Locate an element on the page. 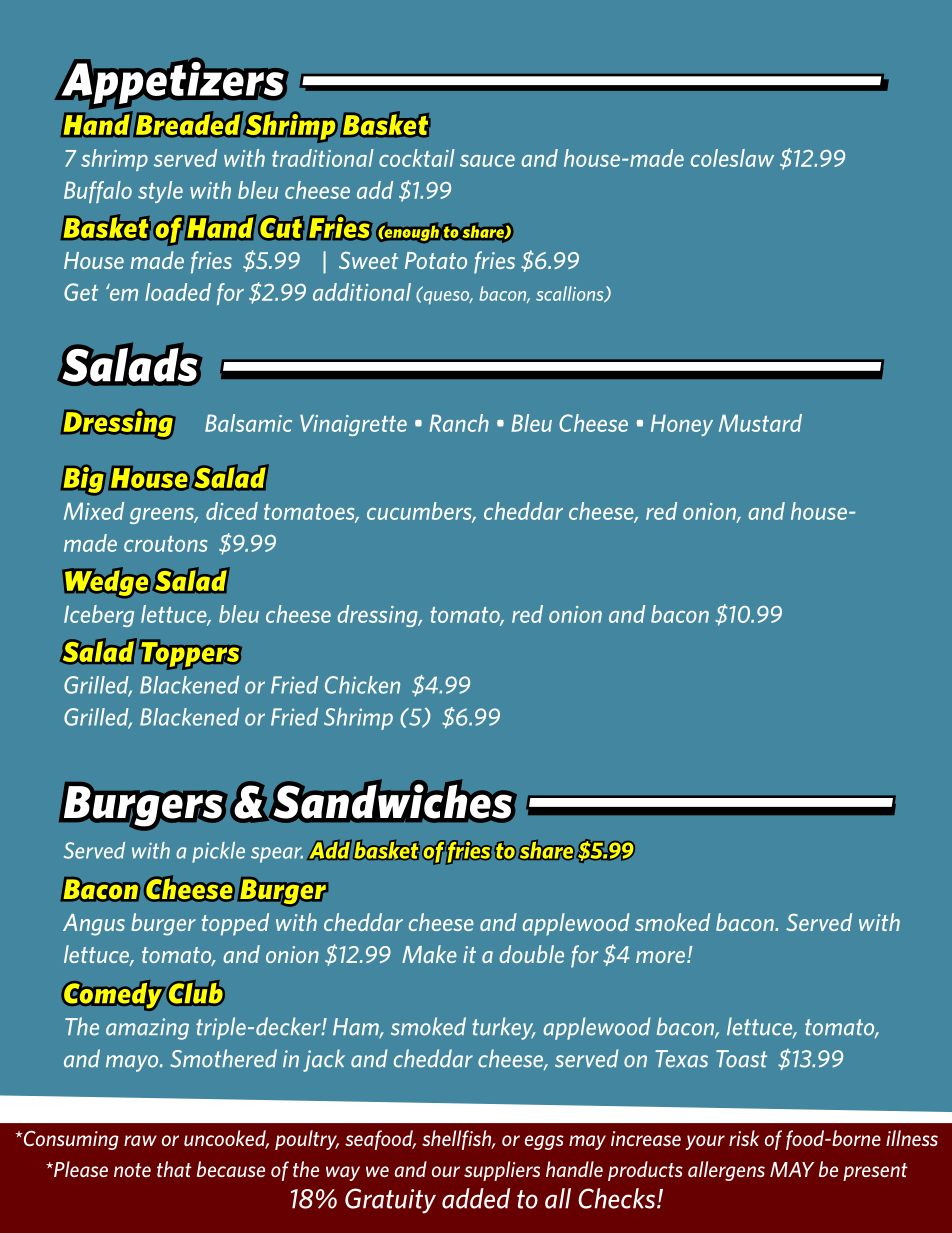 This document has width=952, height=1233. sauce is located at coordinates (487, 161).
